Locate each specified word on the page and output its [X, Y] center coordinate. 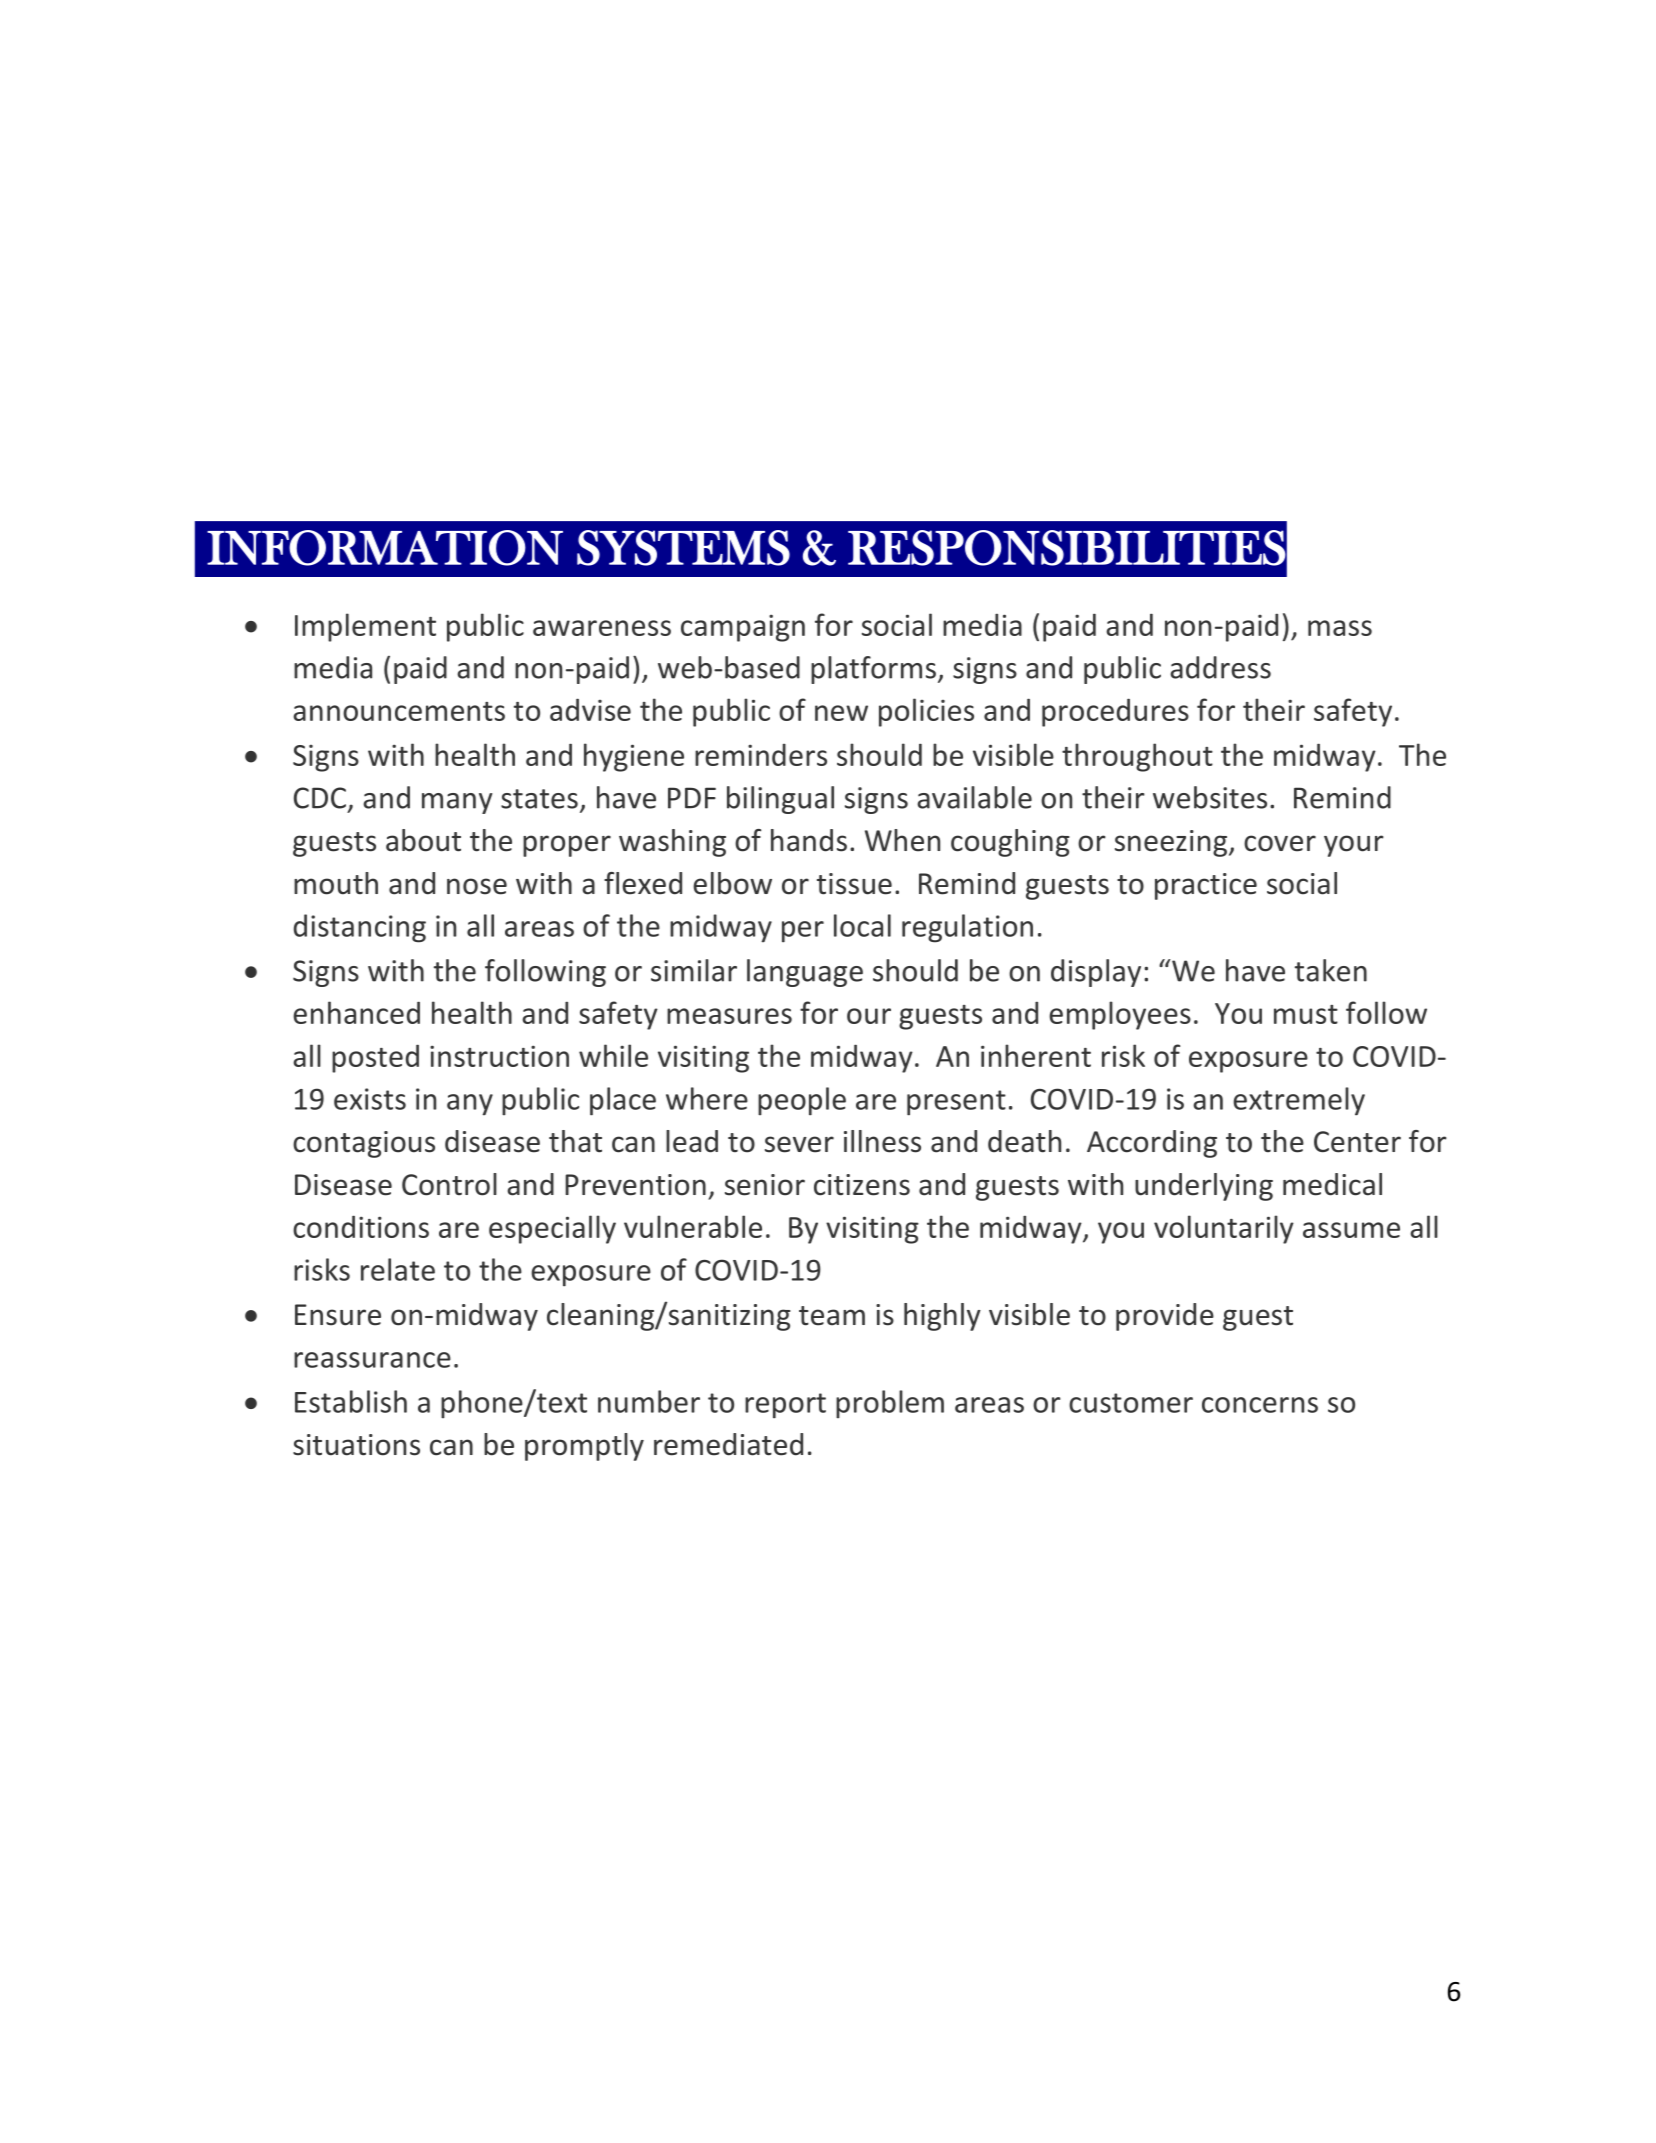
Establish [351, 1401]
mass [1340, 628]
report [785, 1406]
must [1306, 1014]
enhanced [356, 1012]
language [805, 973]
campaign [743, 628]
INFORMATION [385, 548]
